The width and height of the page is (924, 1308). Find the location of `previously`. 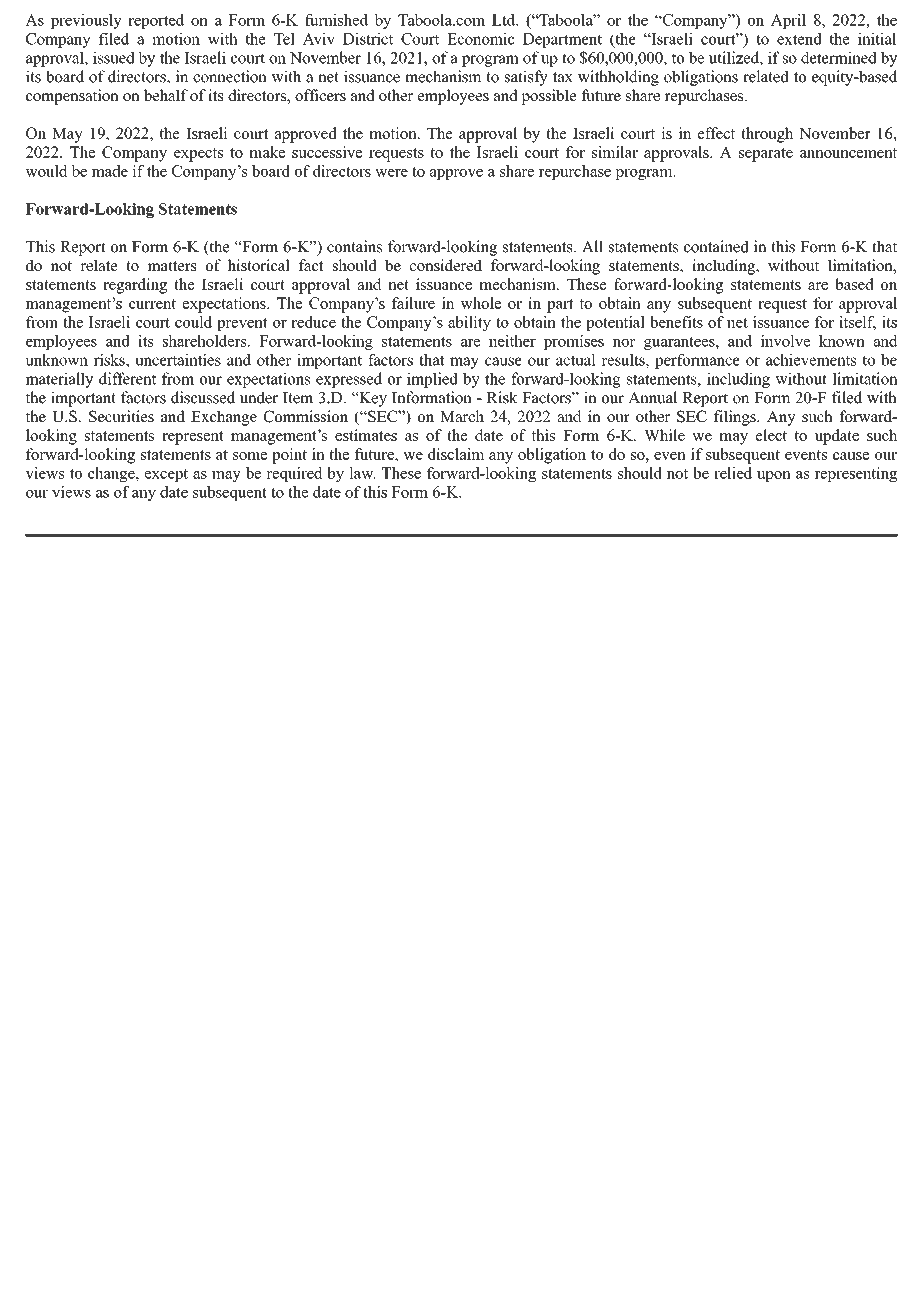

previously is located at coordinates (86, 21).
